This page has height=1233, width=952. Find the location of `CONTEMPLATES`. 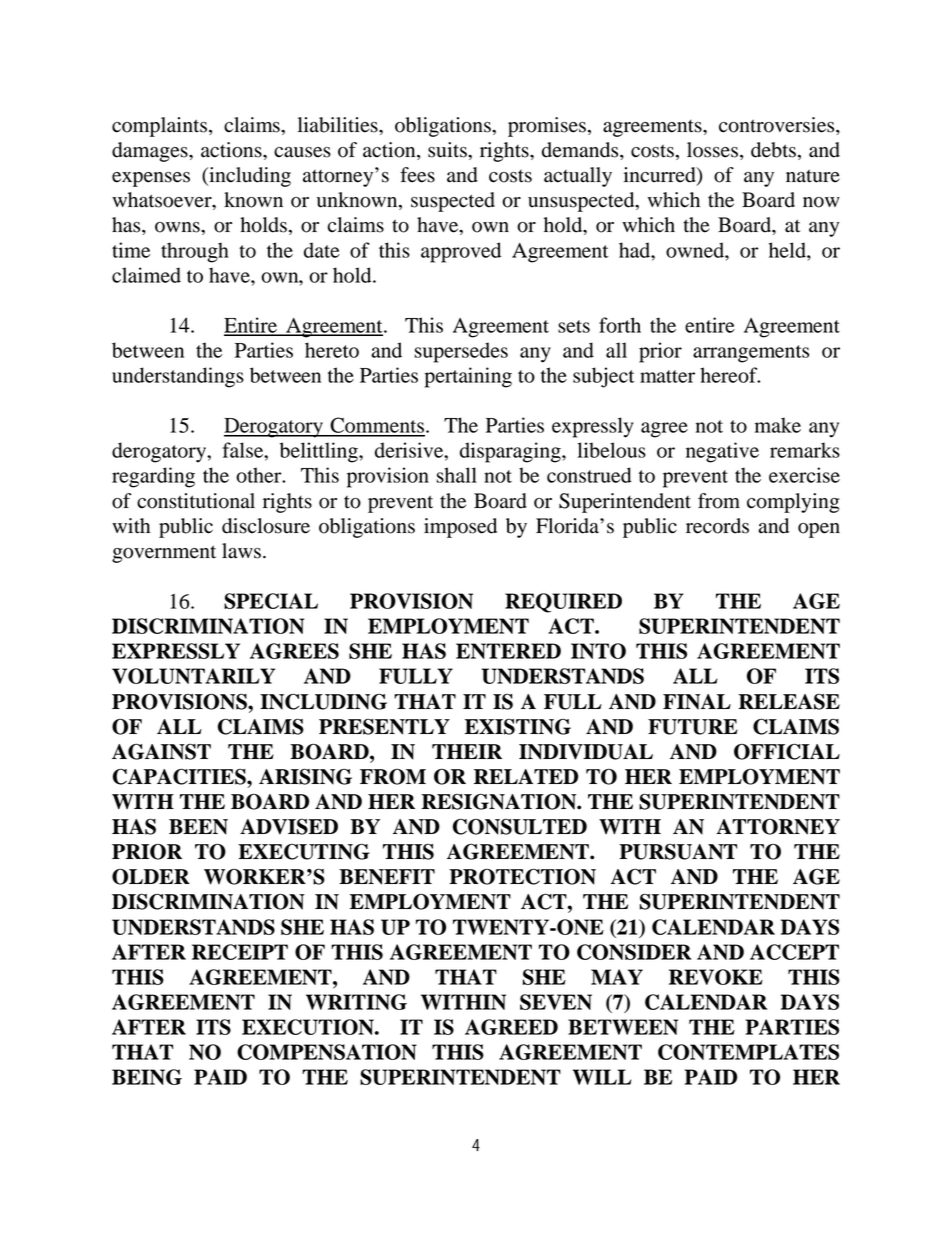

CONTEMPLATES is located at coordinates (748, 1052).
